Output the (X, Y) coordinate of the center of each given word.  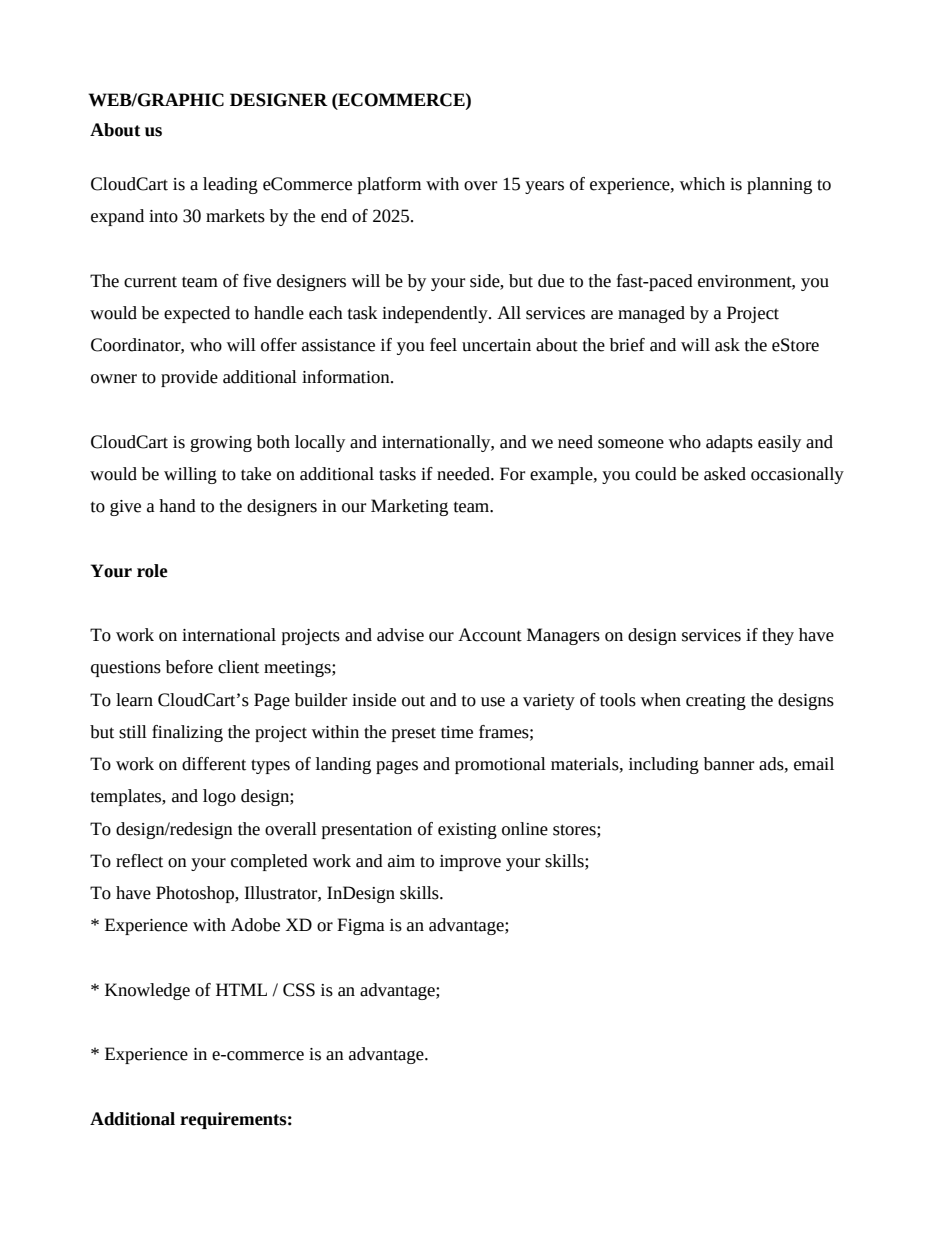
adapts (729, 443)
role (152, 571)
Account (490, 635)
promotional (500, 765)
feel (443, 345)
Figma (361, 926)
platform (389, 185)
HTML (241, 989)
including (664, 765)
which (702, 184)
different (214, 764)
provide (189, 378)
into (163, 216)
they (778, 636)
